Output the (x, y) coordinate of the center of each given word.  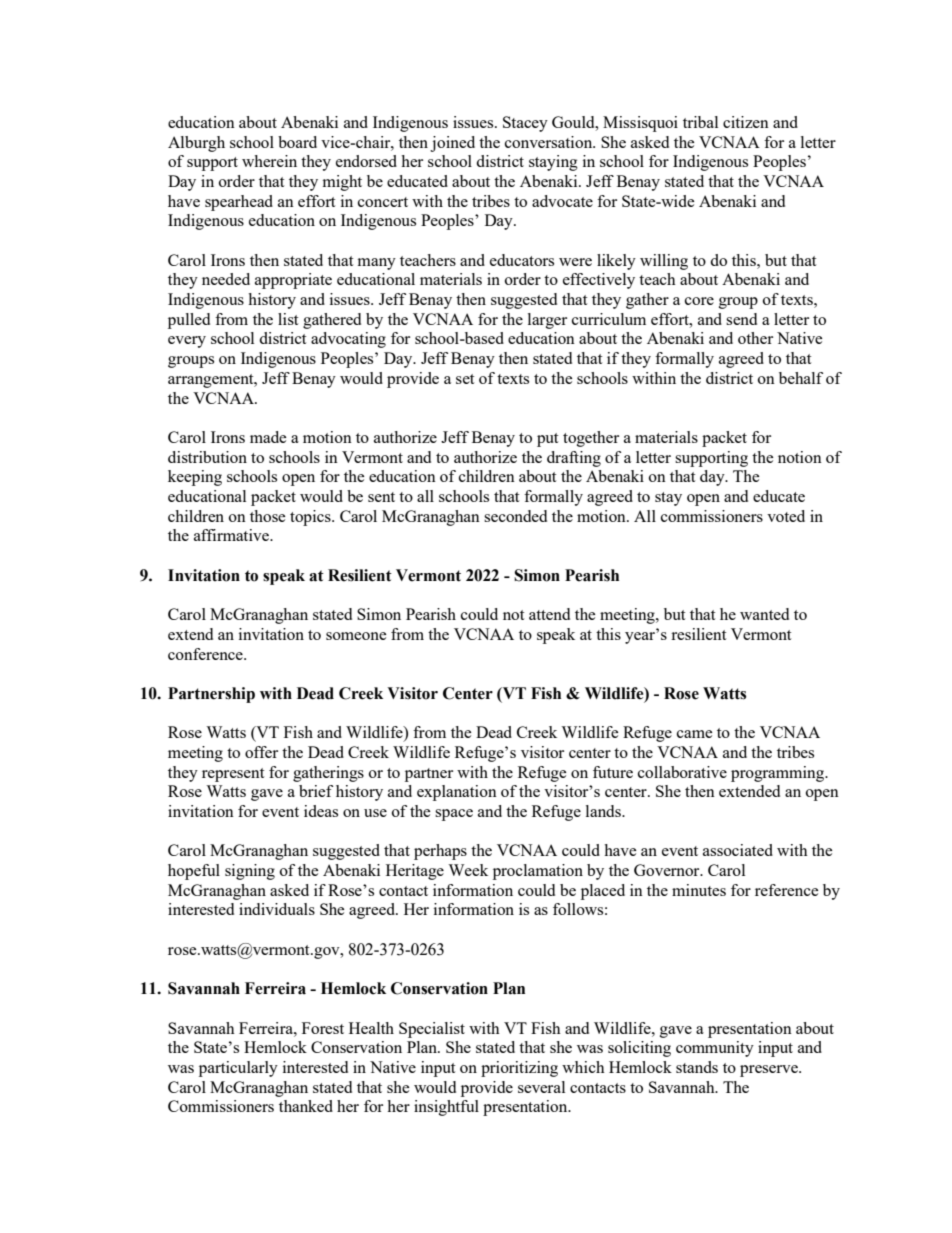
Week (468, 870)
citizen (746, 122)
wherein (269, 161)
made (268, 437)
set (465, 379)
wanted (764, 614)
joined (452, 144)
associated (738, 850)
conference (206, 654)
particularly (238, 1069)
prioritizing (519, 1069)
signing (250, 872)
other (755, 338)
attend (549, 614)
